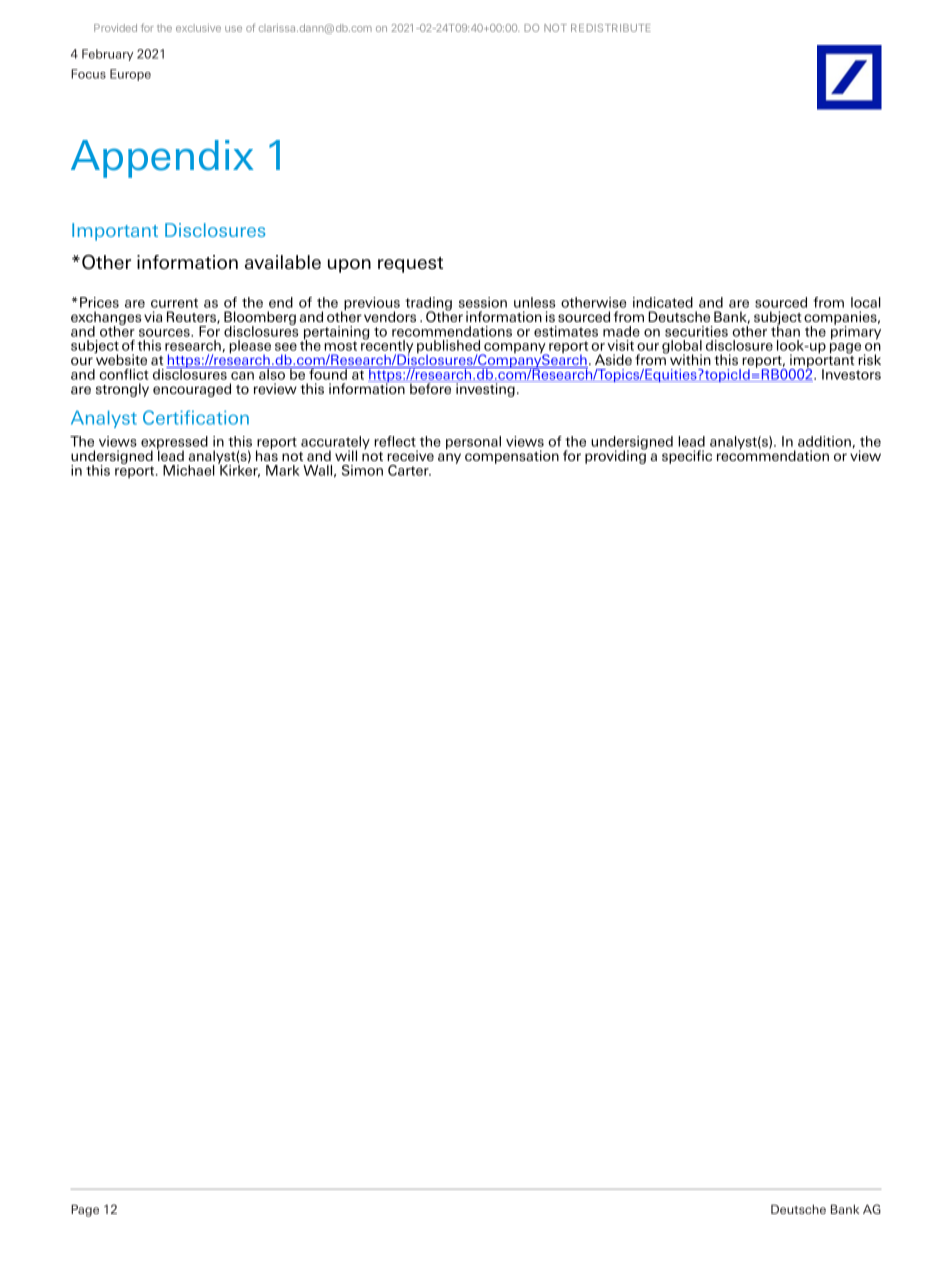 This image has height=1270, width=952. What do you see at coordinates (174, 444) in the image?
I see `expressed` at bounding box center [174, 444].
